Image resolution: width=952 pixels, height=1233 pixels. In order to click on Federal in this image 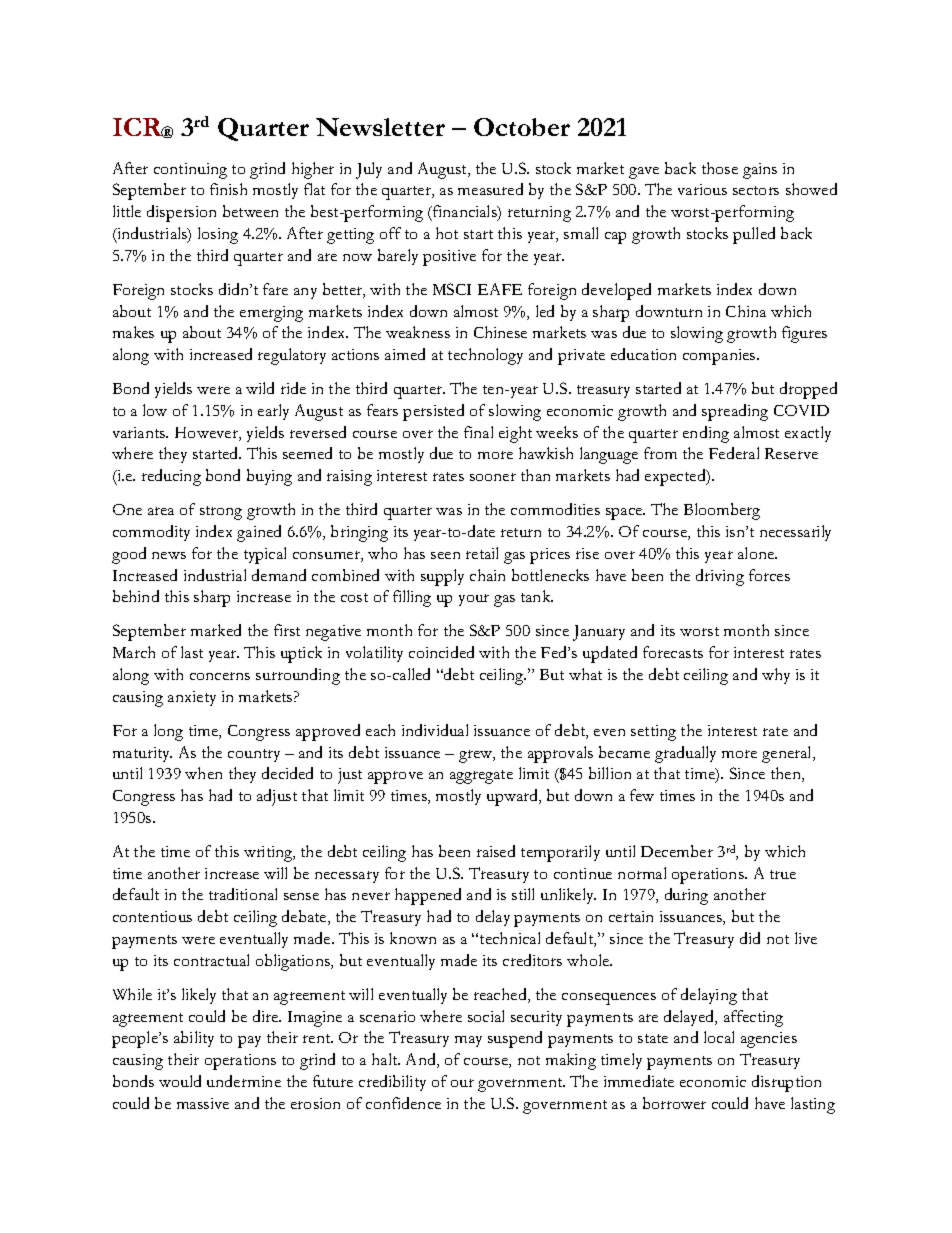, I will do `click(734, 453)`.
